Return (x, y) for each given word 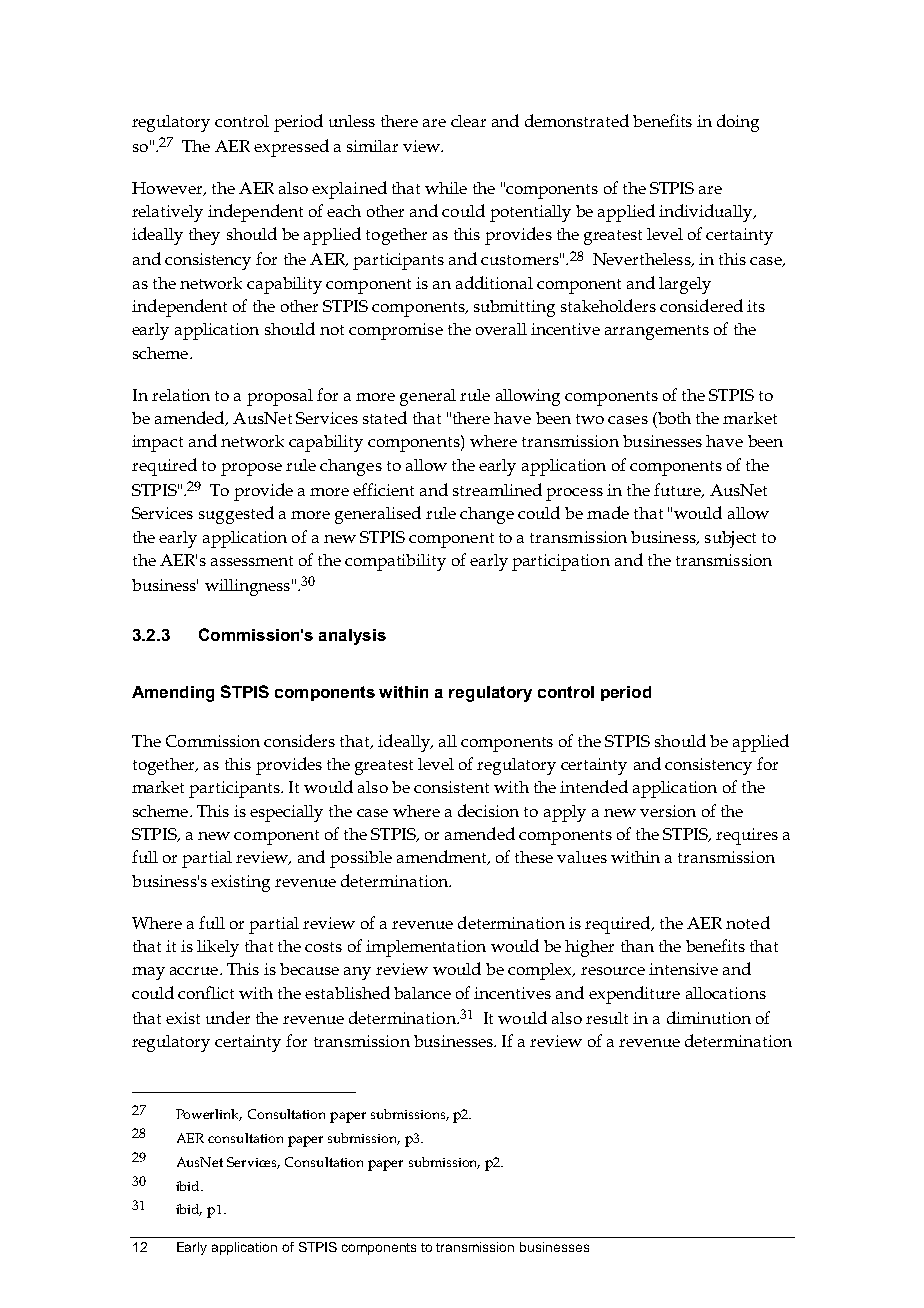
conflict (206, 992)
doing (738, 123)
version (668, 811)
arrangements (657, 332)
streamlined (497, 489)
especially (286, 813)
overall (501, 329)
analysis (352, 637)
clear (468, 121)
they (204, 236)
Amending (173, 694)
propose (251, 469)
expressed (291, 148)
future (678, 490)
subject (730, 539)
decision (488, 810)
